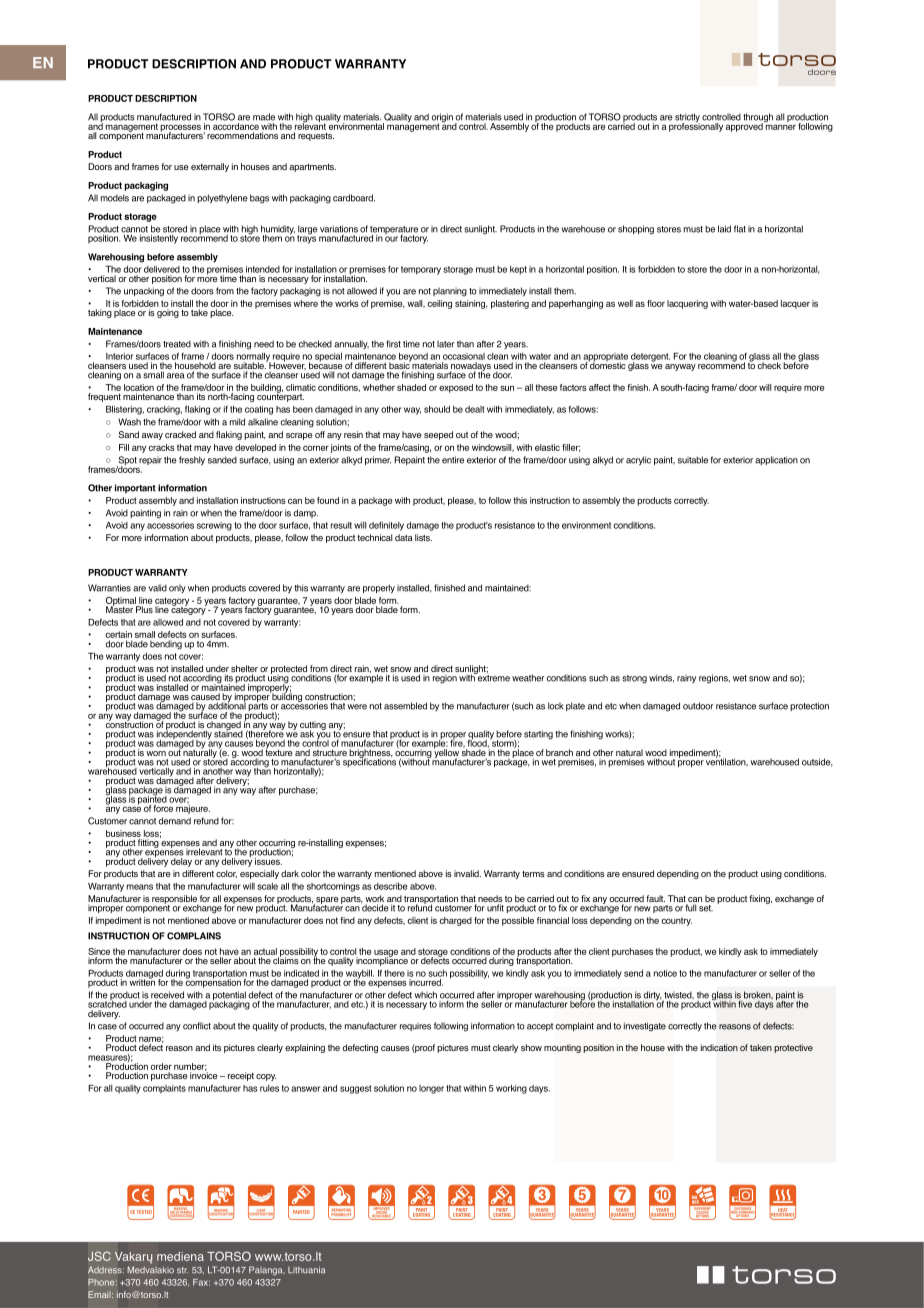 The width and height of the screenshot is (924, 1308). I want to click on COMPLAINS, so click(194, 936).
